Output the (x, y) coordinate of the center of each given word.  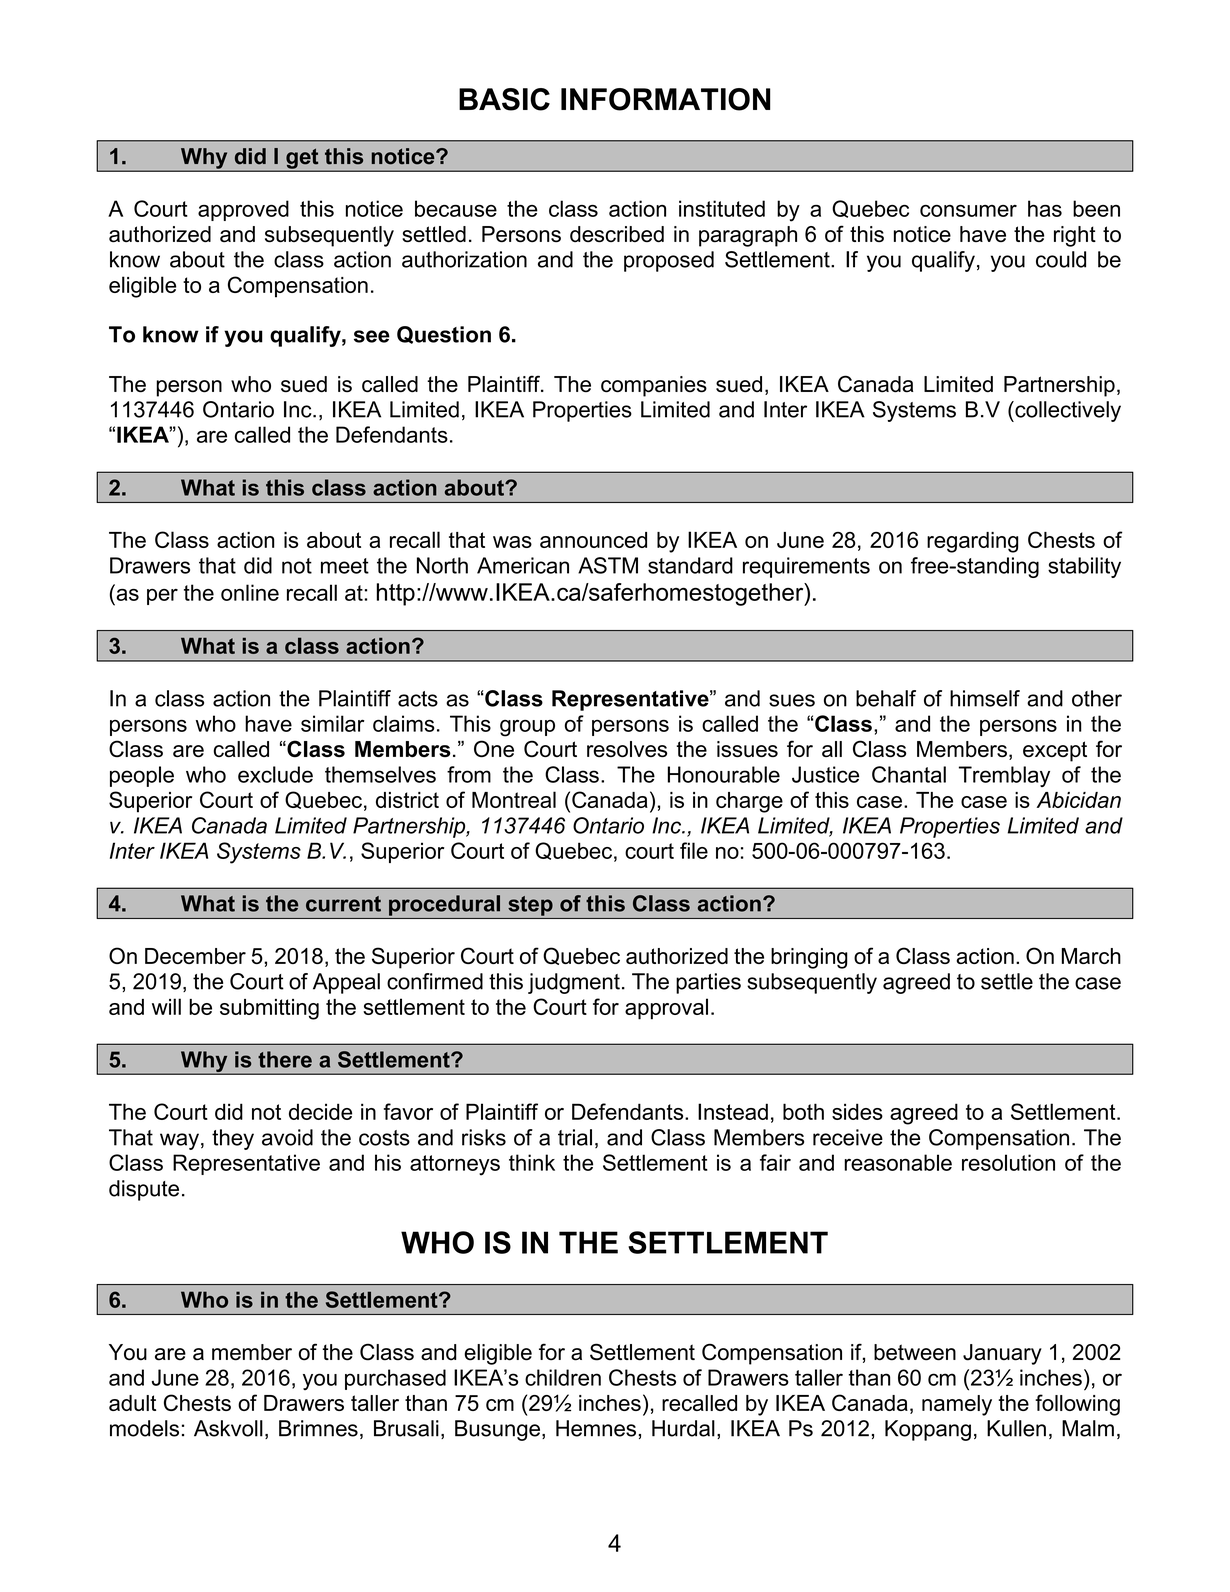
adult (132, 1403)
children (563, 1377)
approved (243, 210)
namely (957, 1405)
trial (575, 1137)
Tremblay (1004, 776)
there (285, 1059)
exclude (275, 774)
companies (654, 386)
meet (345, 566)
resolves (627, 749)
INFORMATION (665, 99)
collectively (1067, 411)
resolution (1008, 1162)
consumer (968, 211)
